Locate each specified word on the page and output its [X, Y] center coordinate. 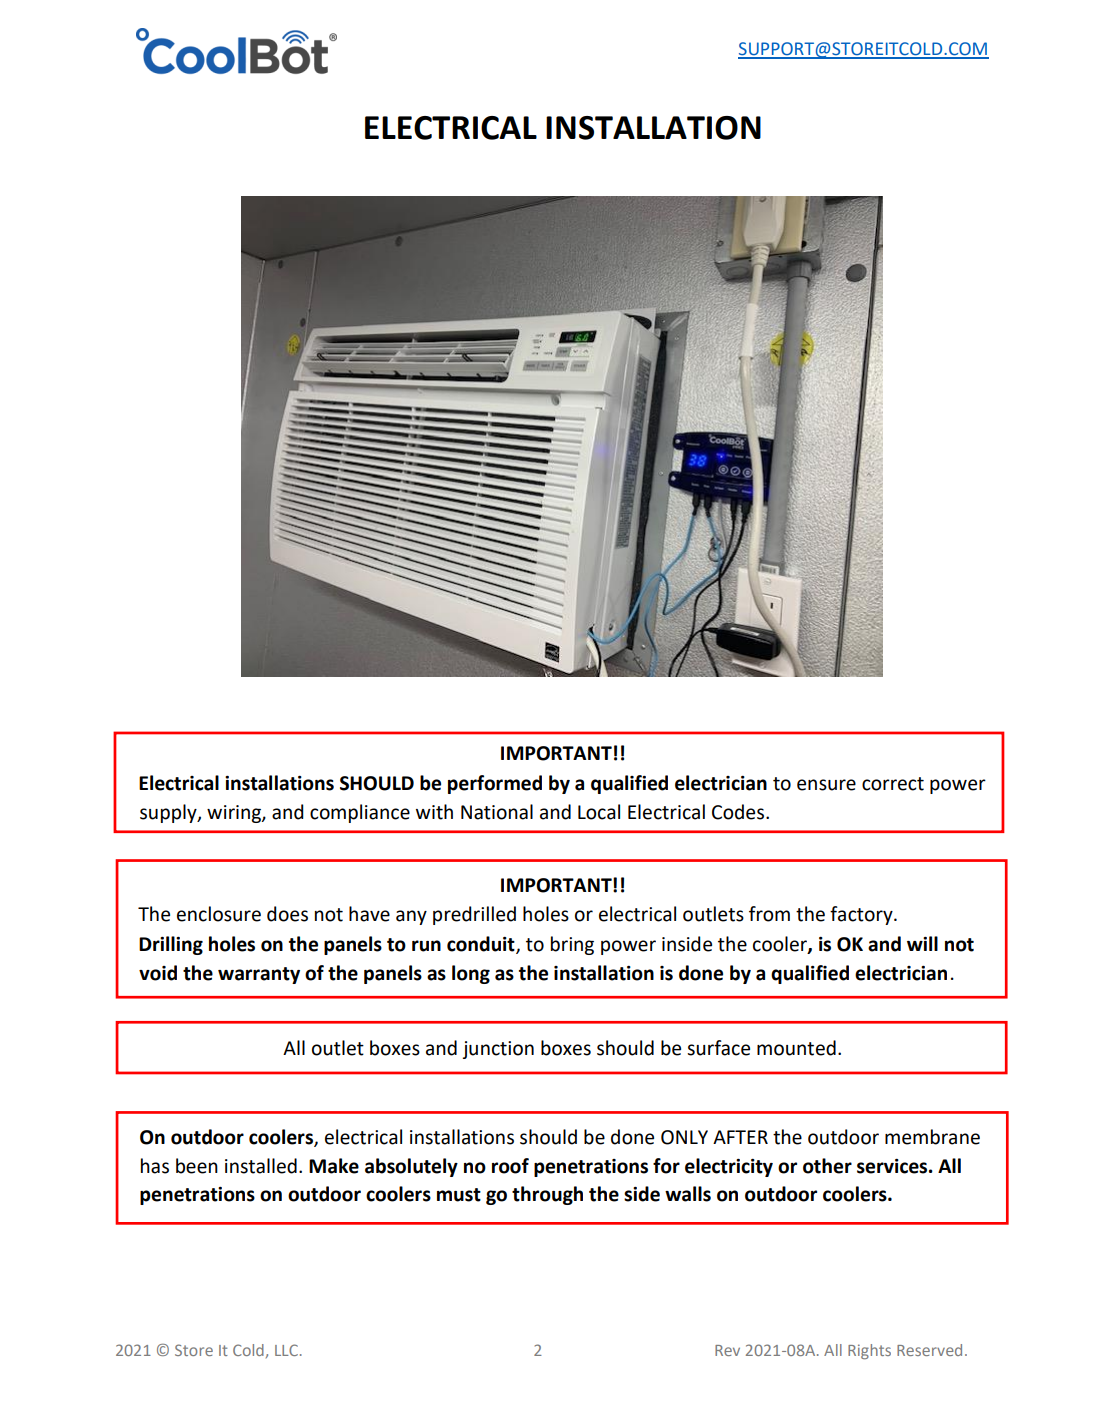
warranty [259, 975]
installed [261, 1166]
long [471, 974]
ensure [826, 785]
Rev [727, 1350]
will [922, 943]
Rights [869, 1352]
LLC [286, 1350]
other [827, 1166]
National [497, 812]
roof [510, 1166]
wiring [235, 814]
